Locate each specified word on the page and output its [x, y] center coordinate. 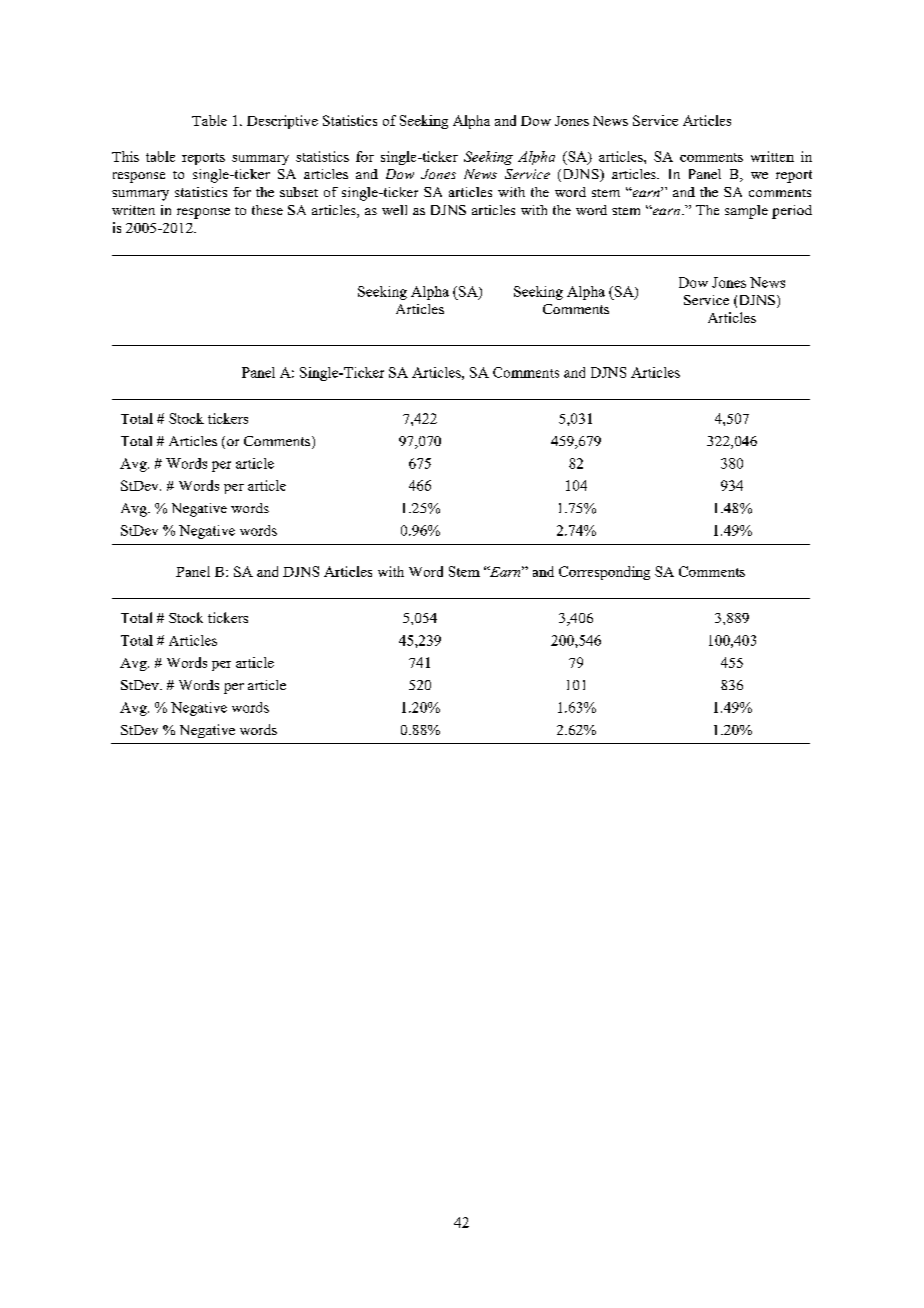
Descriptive [282, 122]
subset [299, 192]
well [394, 210]
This [125, 156]
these [267, 210]
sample [746, 212]
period [792, 212]
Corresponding [604, 573]
